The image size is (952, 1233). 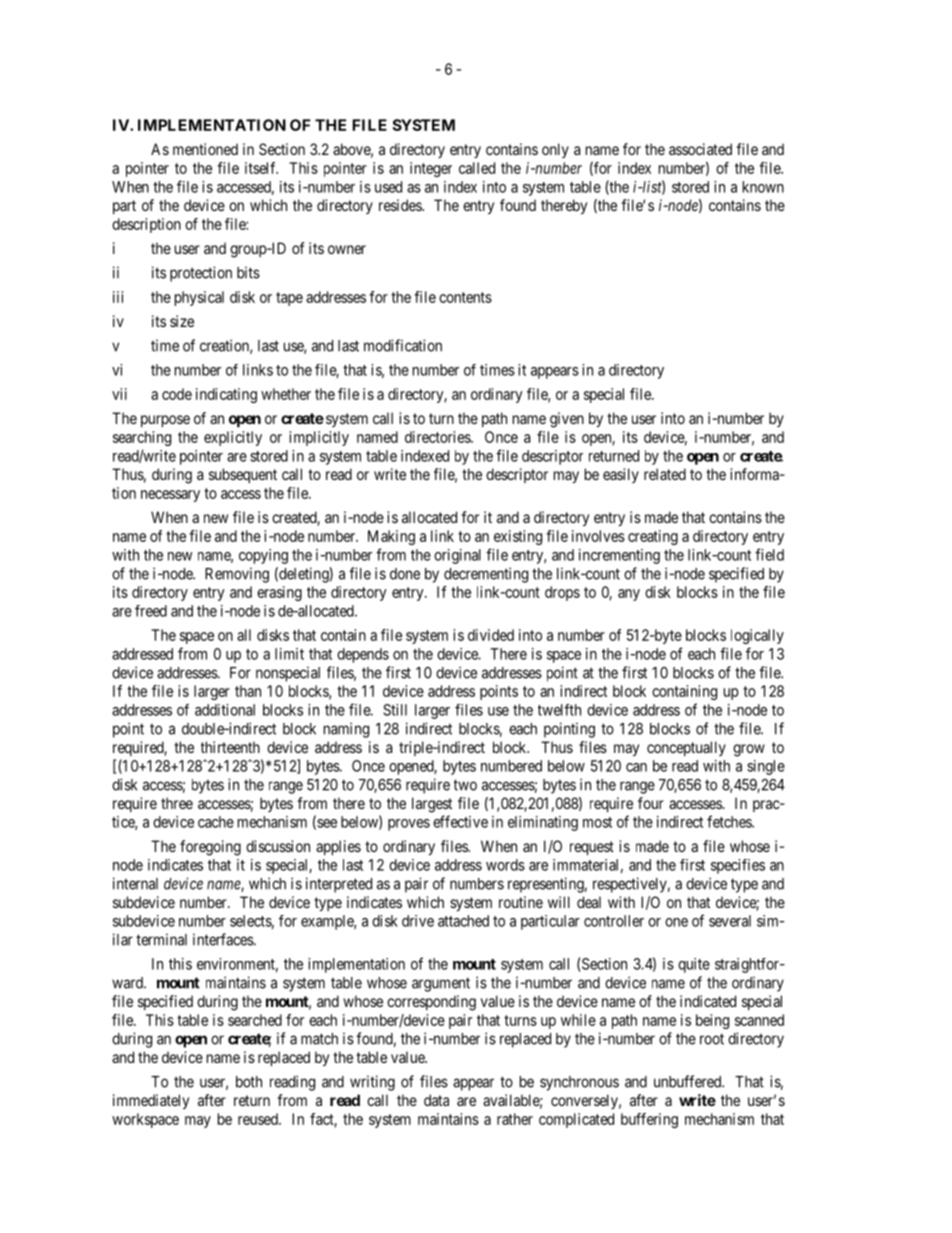 I want to click on related, so click(x=665, y=474).
